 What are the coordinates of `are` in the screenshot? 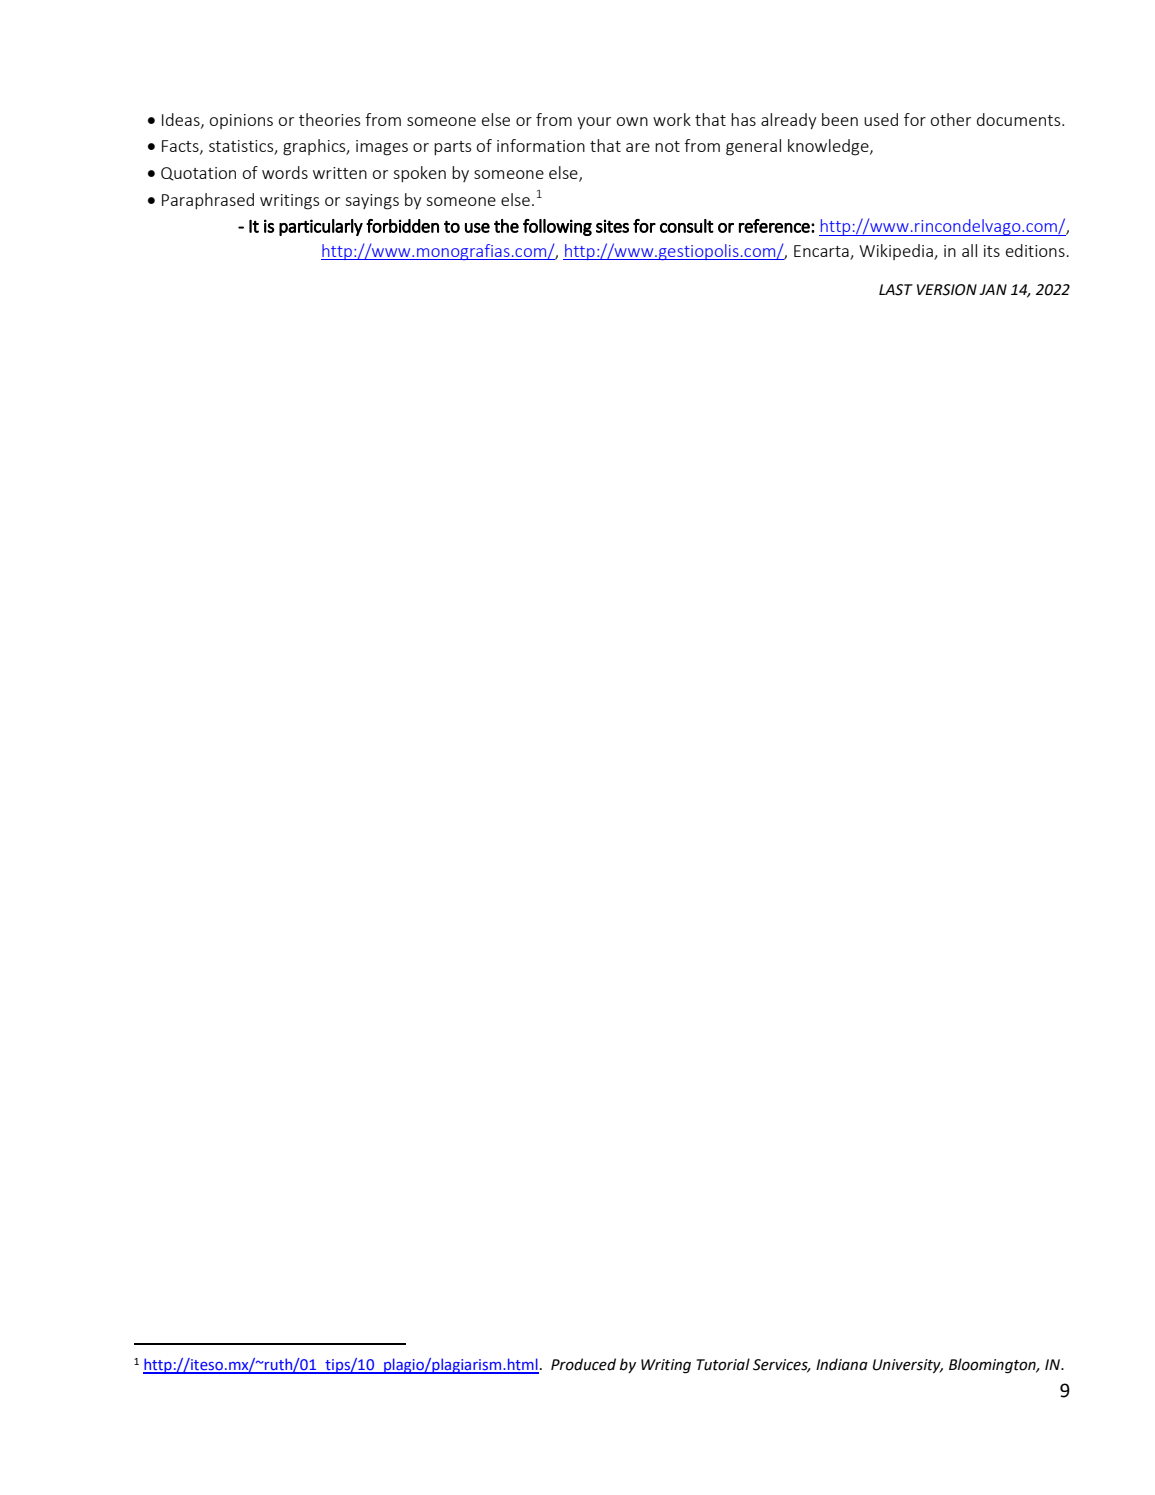 It's located at (638, 147).
